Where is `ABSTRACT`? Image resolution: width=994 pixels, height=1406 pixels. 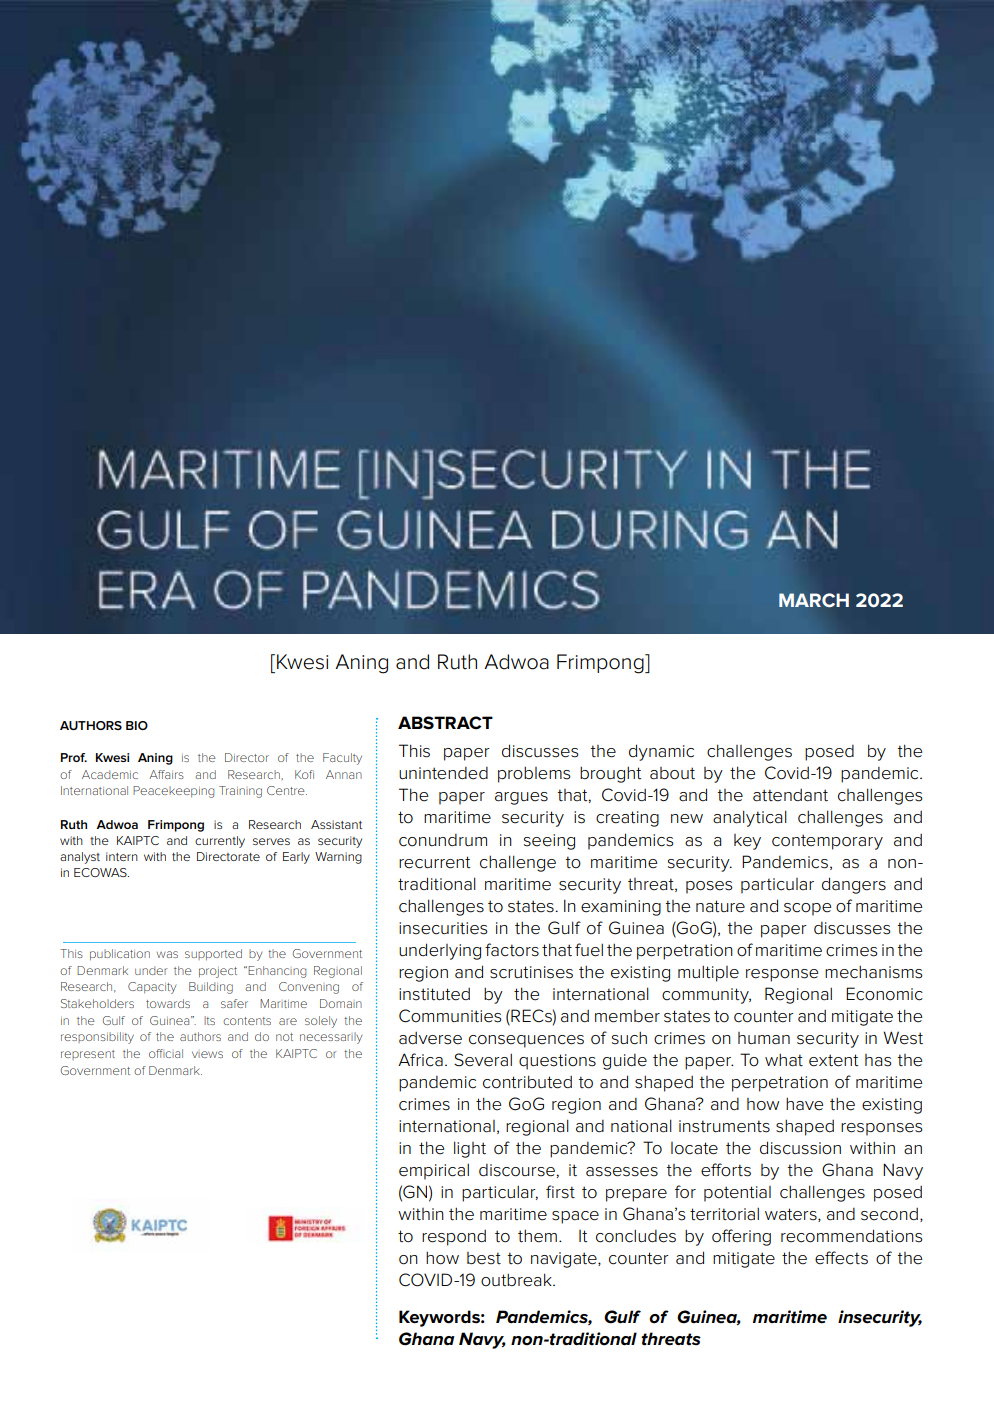
ABSTRACT is located at coordinates (445, 723).
